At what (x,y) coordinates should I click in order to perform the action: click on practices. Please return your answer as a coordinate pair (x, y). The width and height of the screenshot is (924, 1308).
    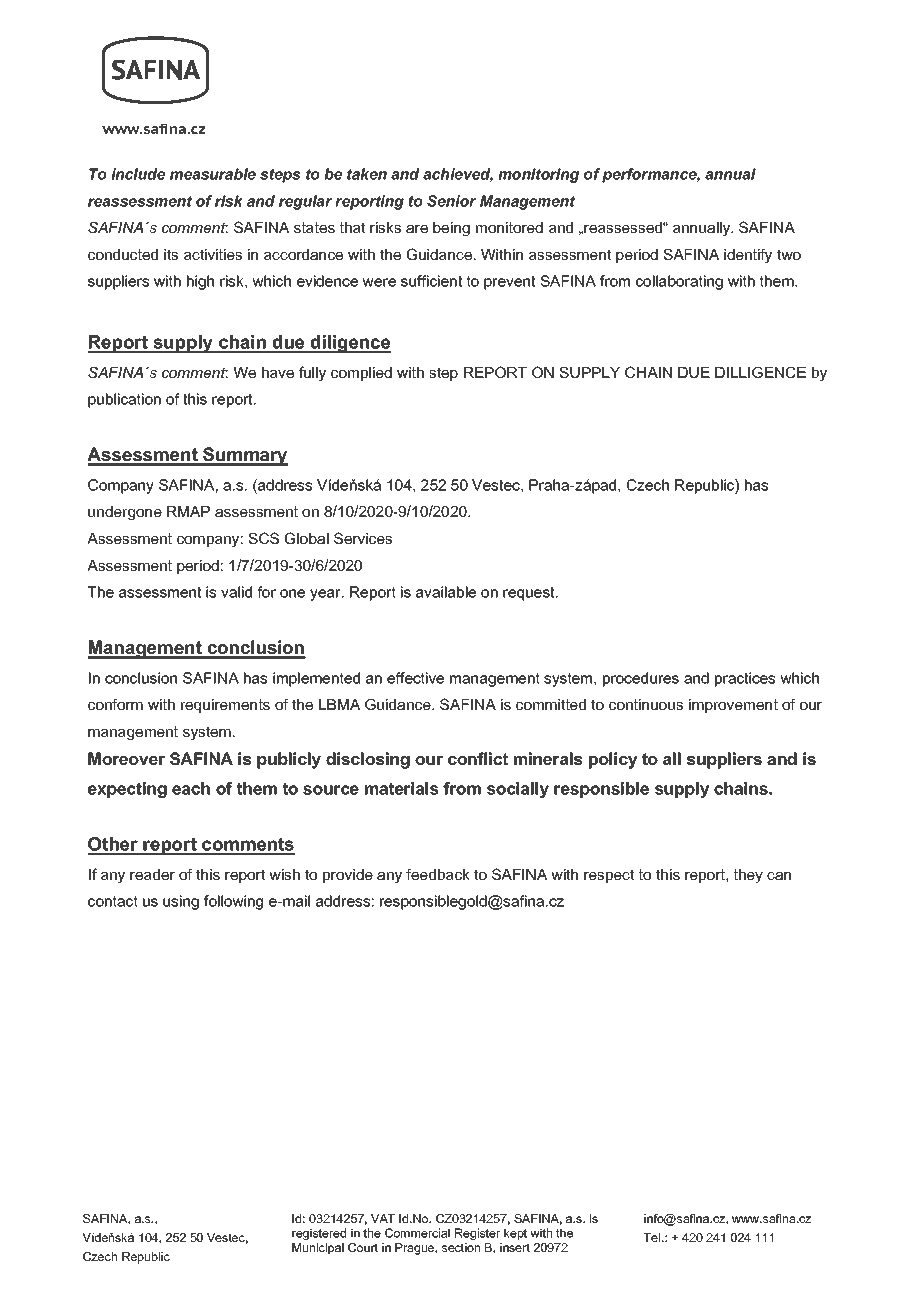
    Looking at the image, I should click on (745, 679).
